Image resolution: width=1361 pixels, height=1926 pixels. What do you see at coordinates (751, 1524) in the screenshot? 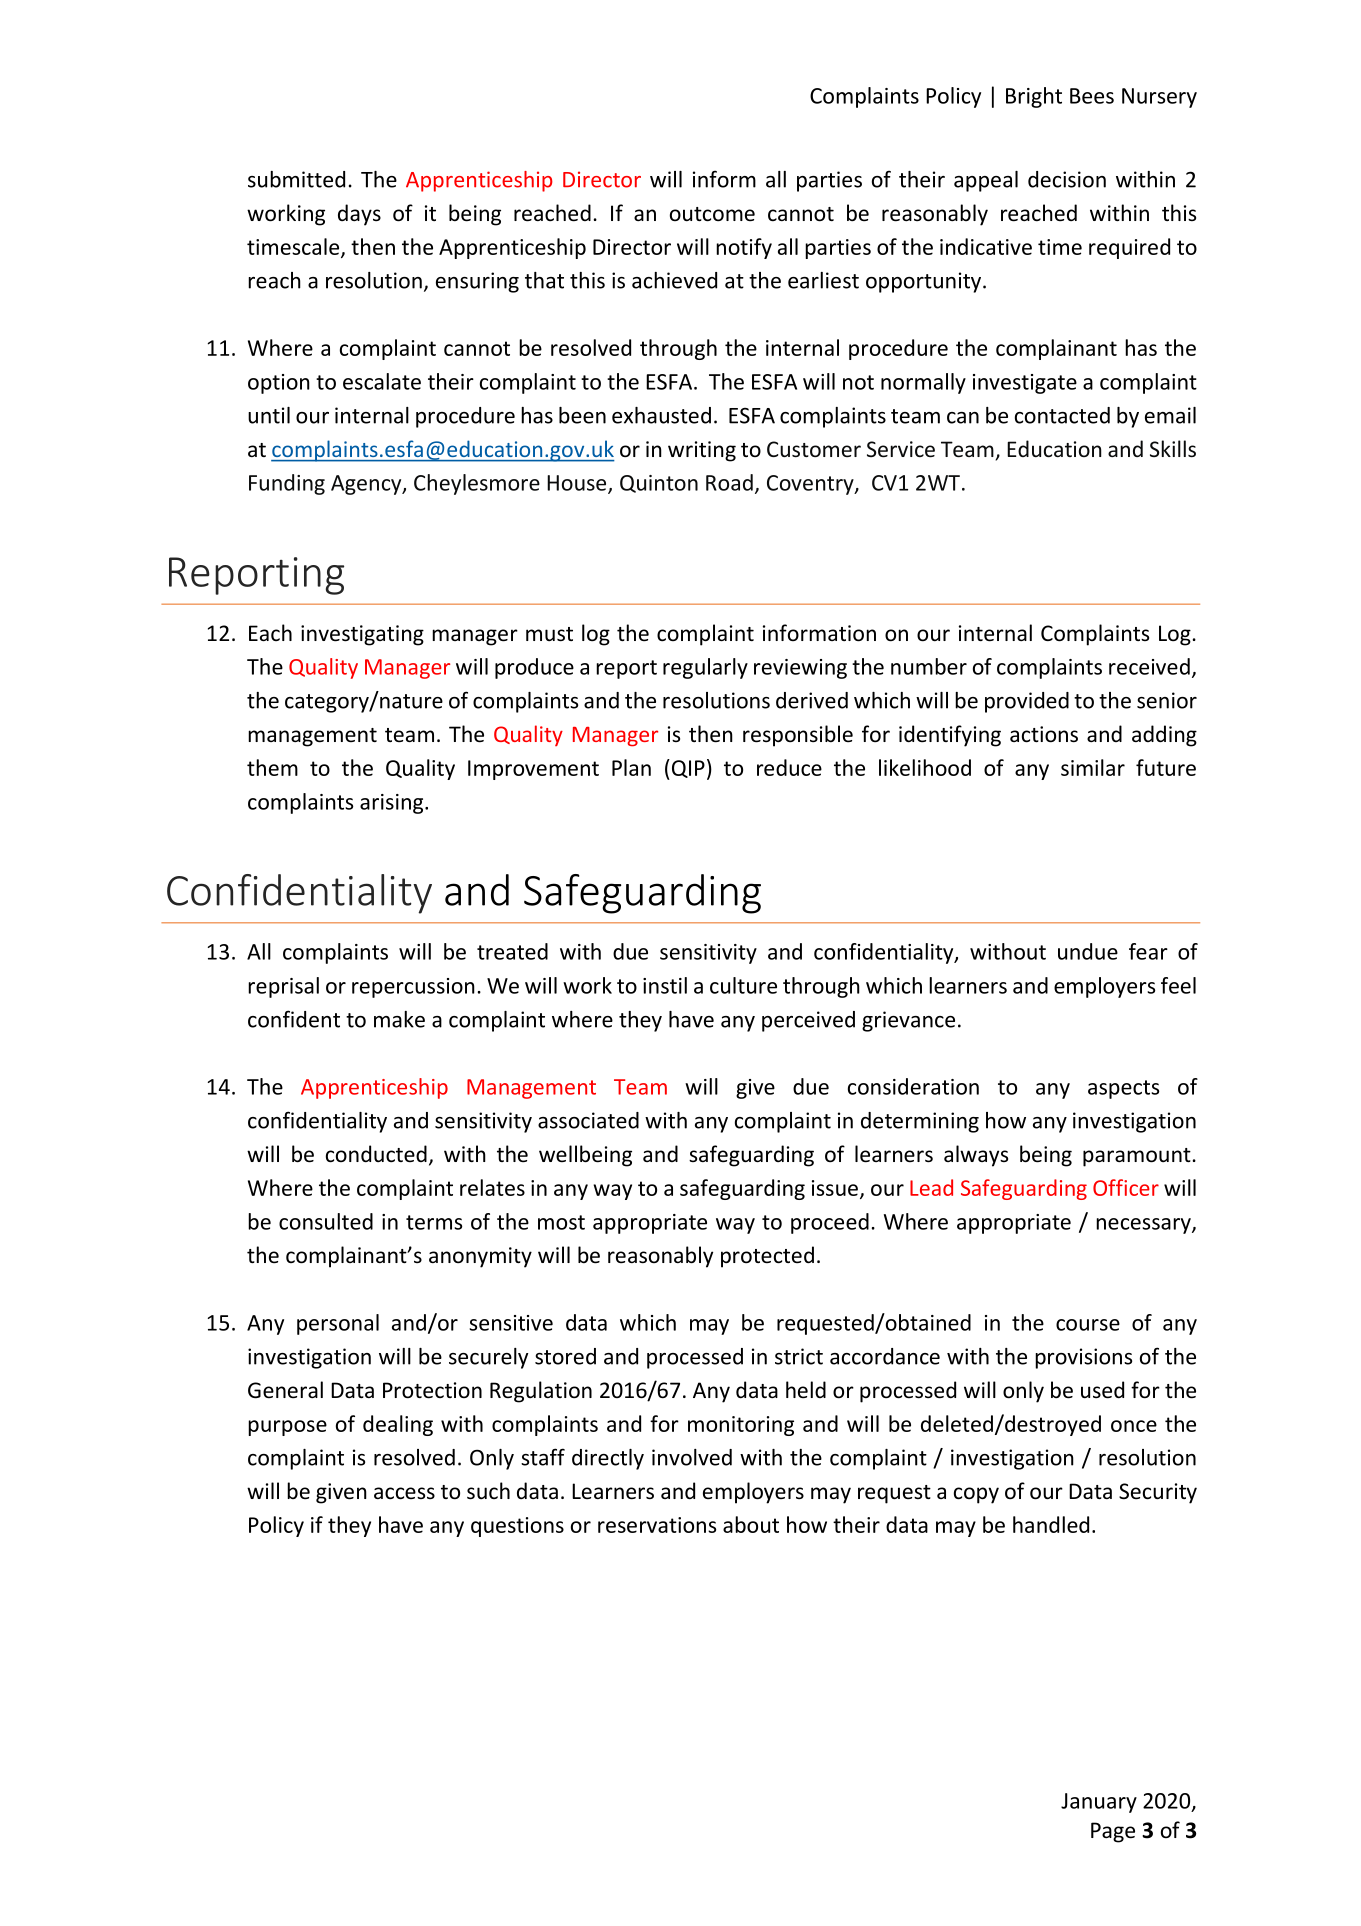
I see `about` at bounding box center [751, 1524].
